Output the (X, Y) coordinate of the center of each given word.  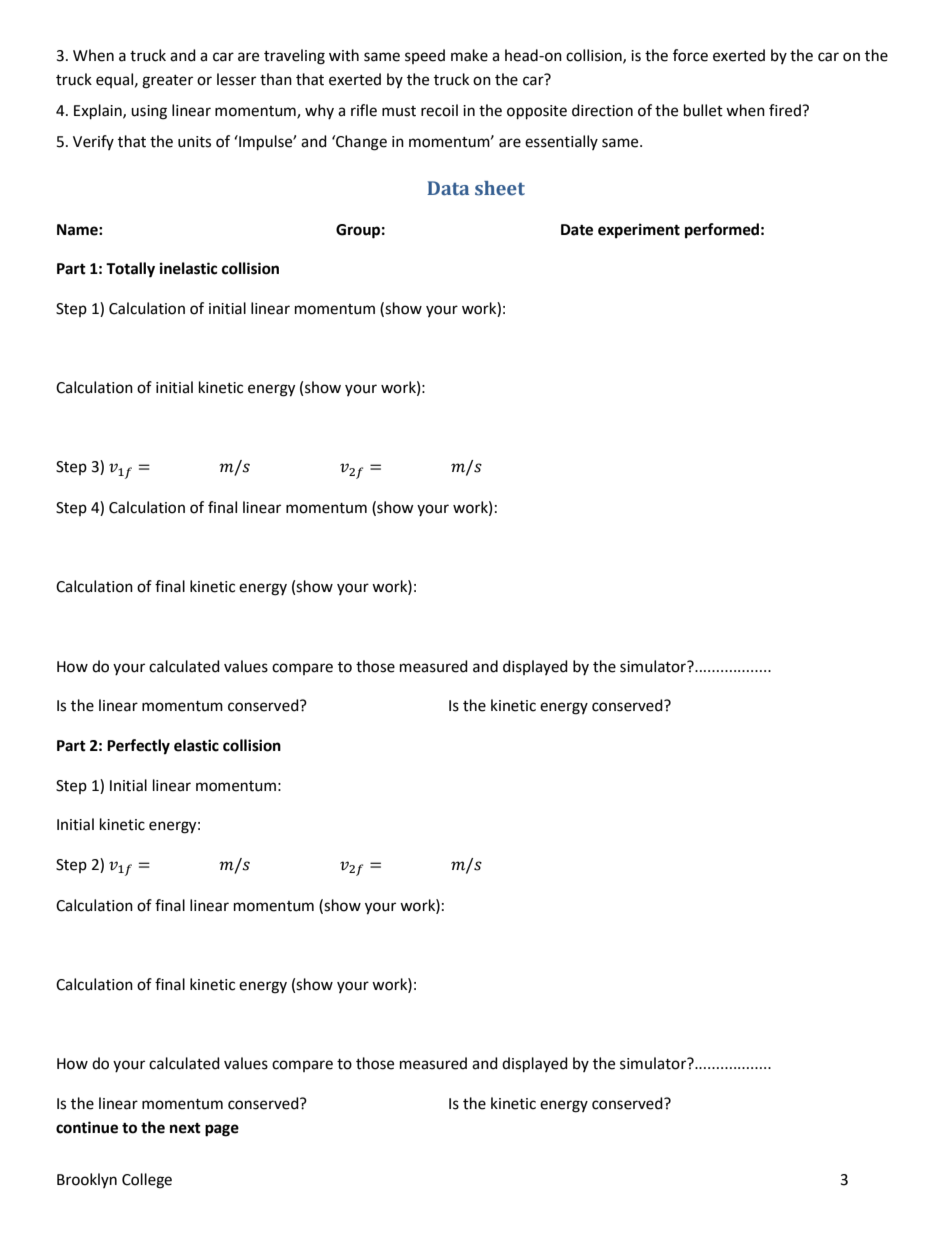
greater (167, 82)
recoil (439, 110)
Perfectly (138, 747)
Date (577, 230)
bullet (703, 110)
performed (722, 231)
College (147, 1181)
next (185, 1128)
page (222, 1130)
